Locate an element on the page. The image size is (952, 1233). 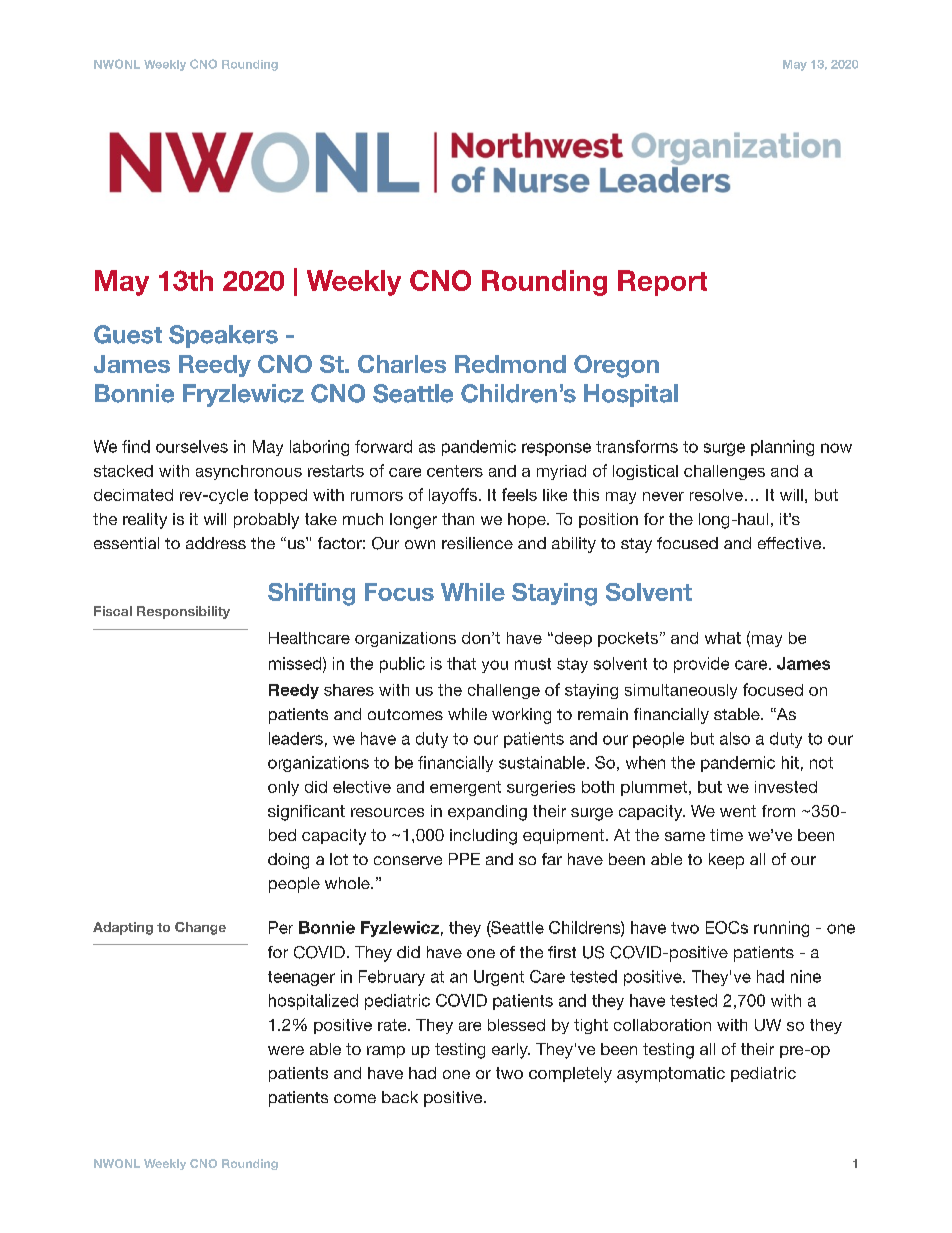
Speakers is located at coordinates (223, 336).
